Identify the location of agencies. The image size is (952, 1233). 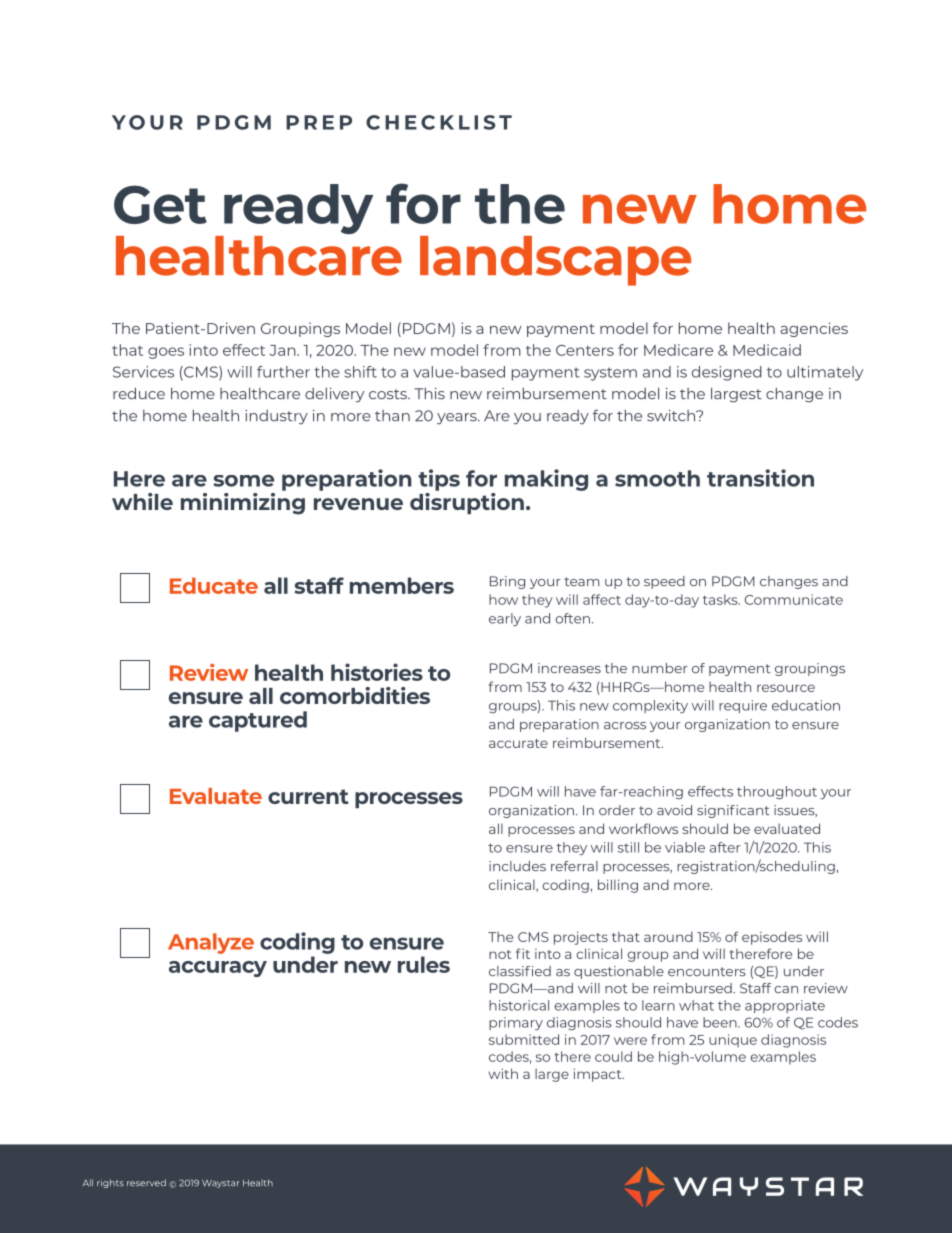
(814, 329).
